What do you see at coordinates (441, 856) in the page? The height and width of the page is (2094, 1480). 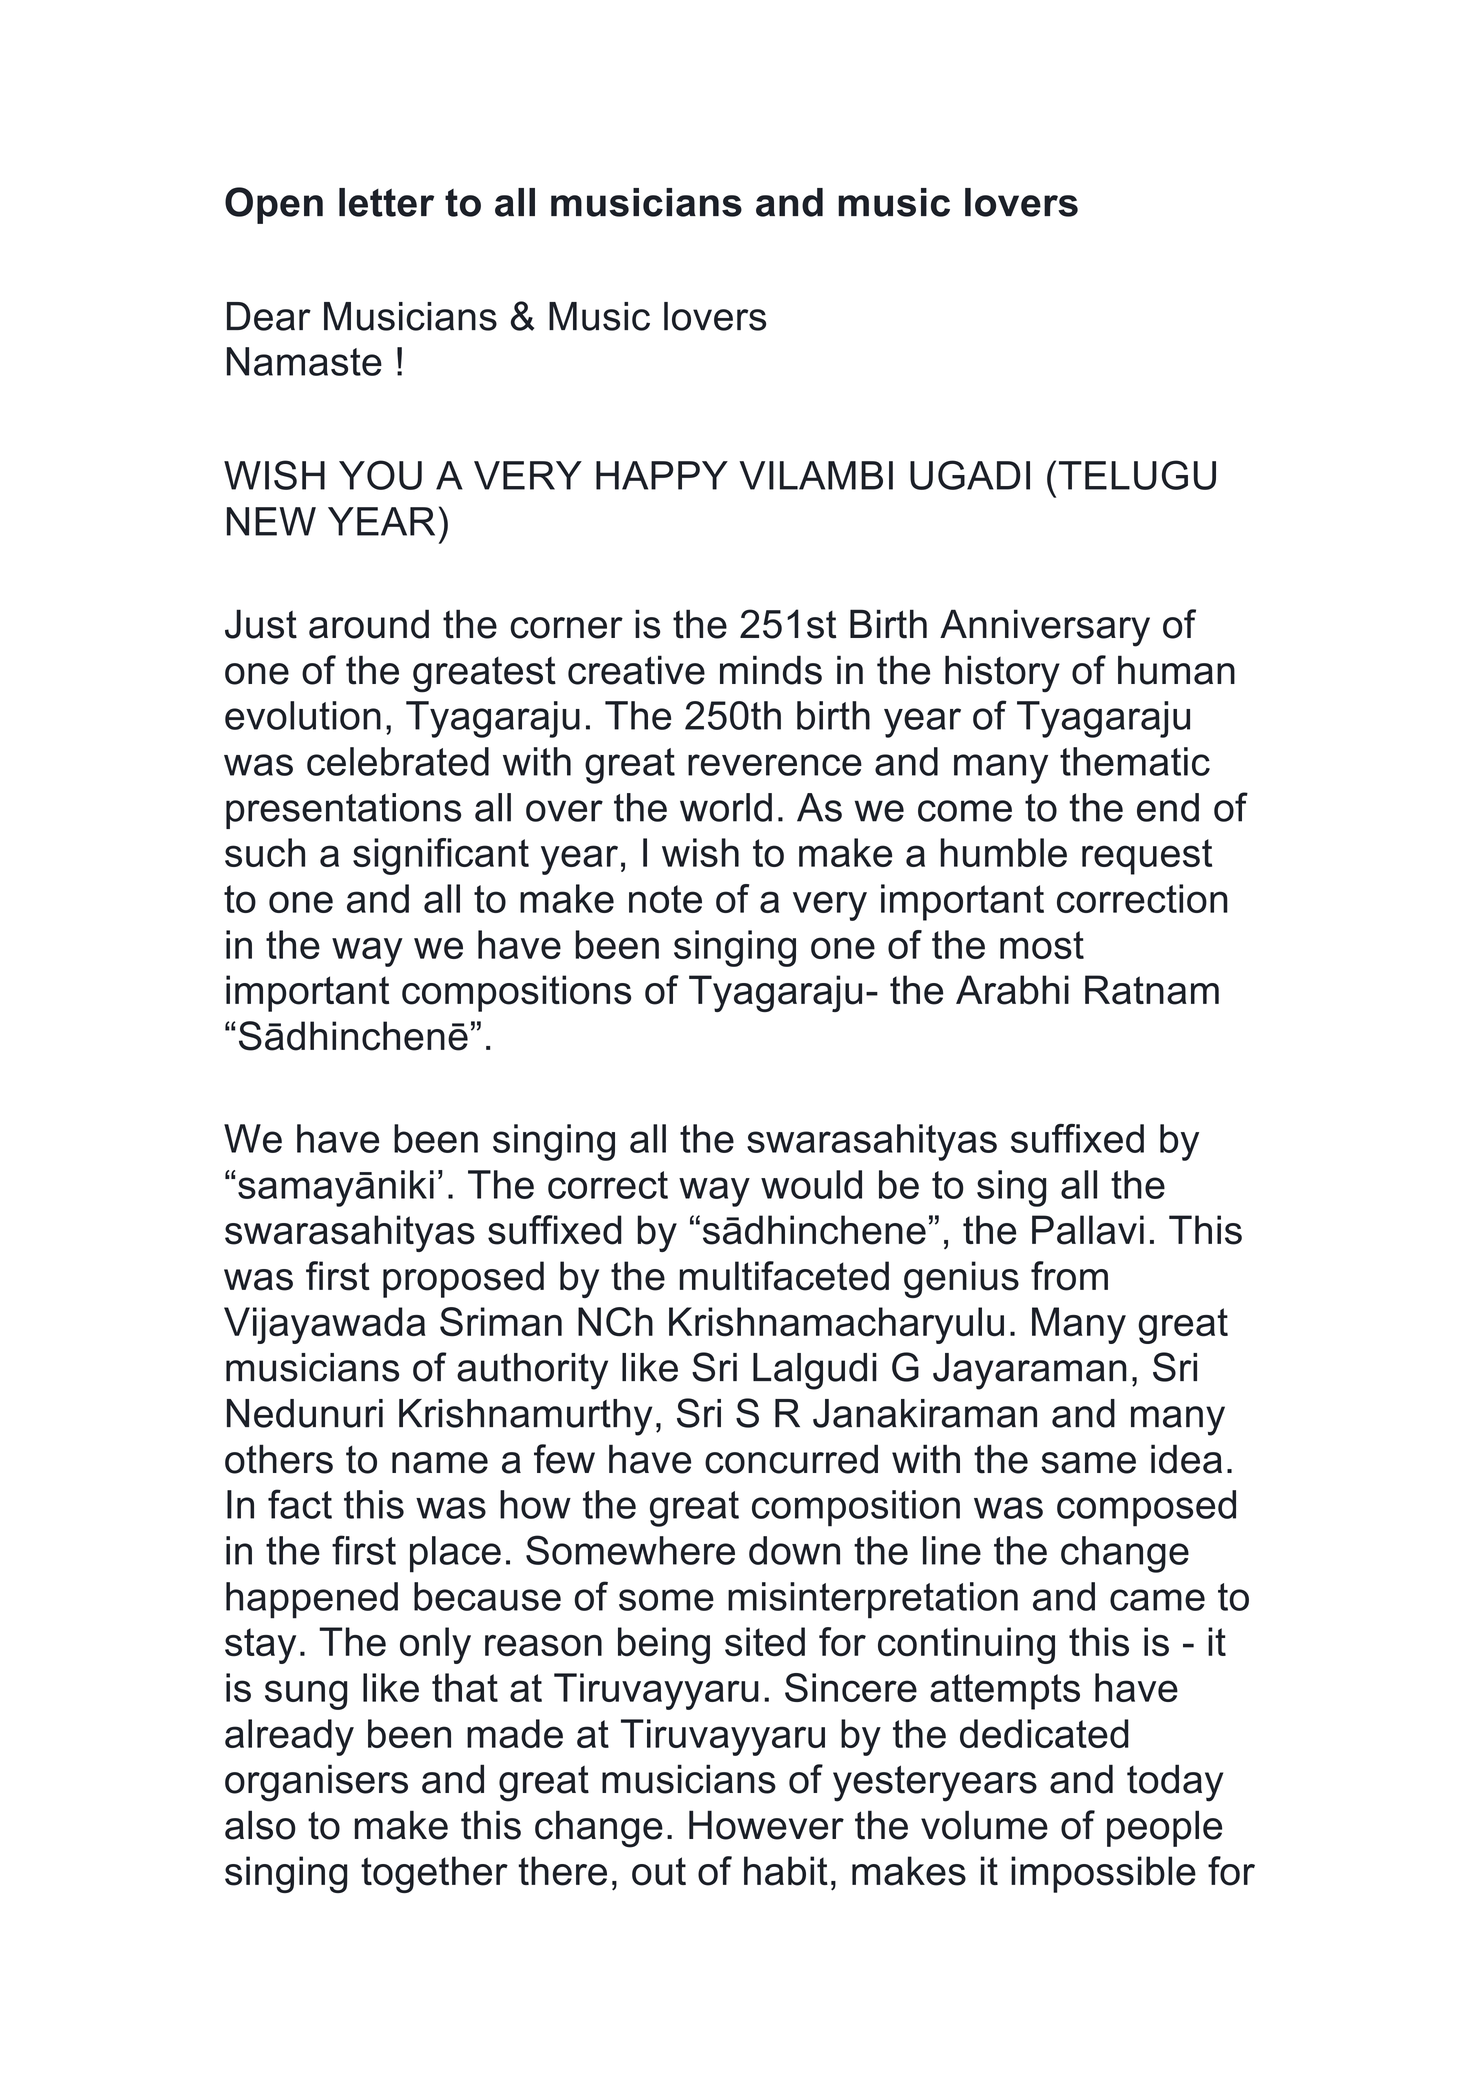 I see `significant` at bounding box center [441, 856].
